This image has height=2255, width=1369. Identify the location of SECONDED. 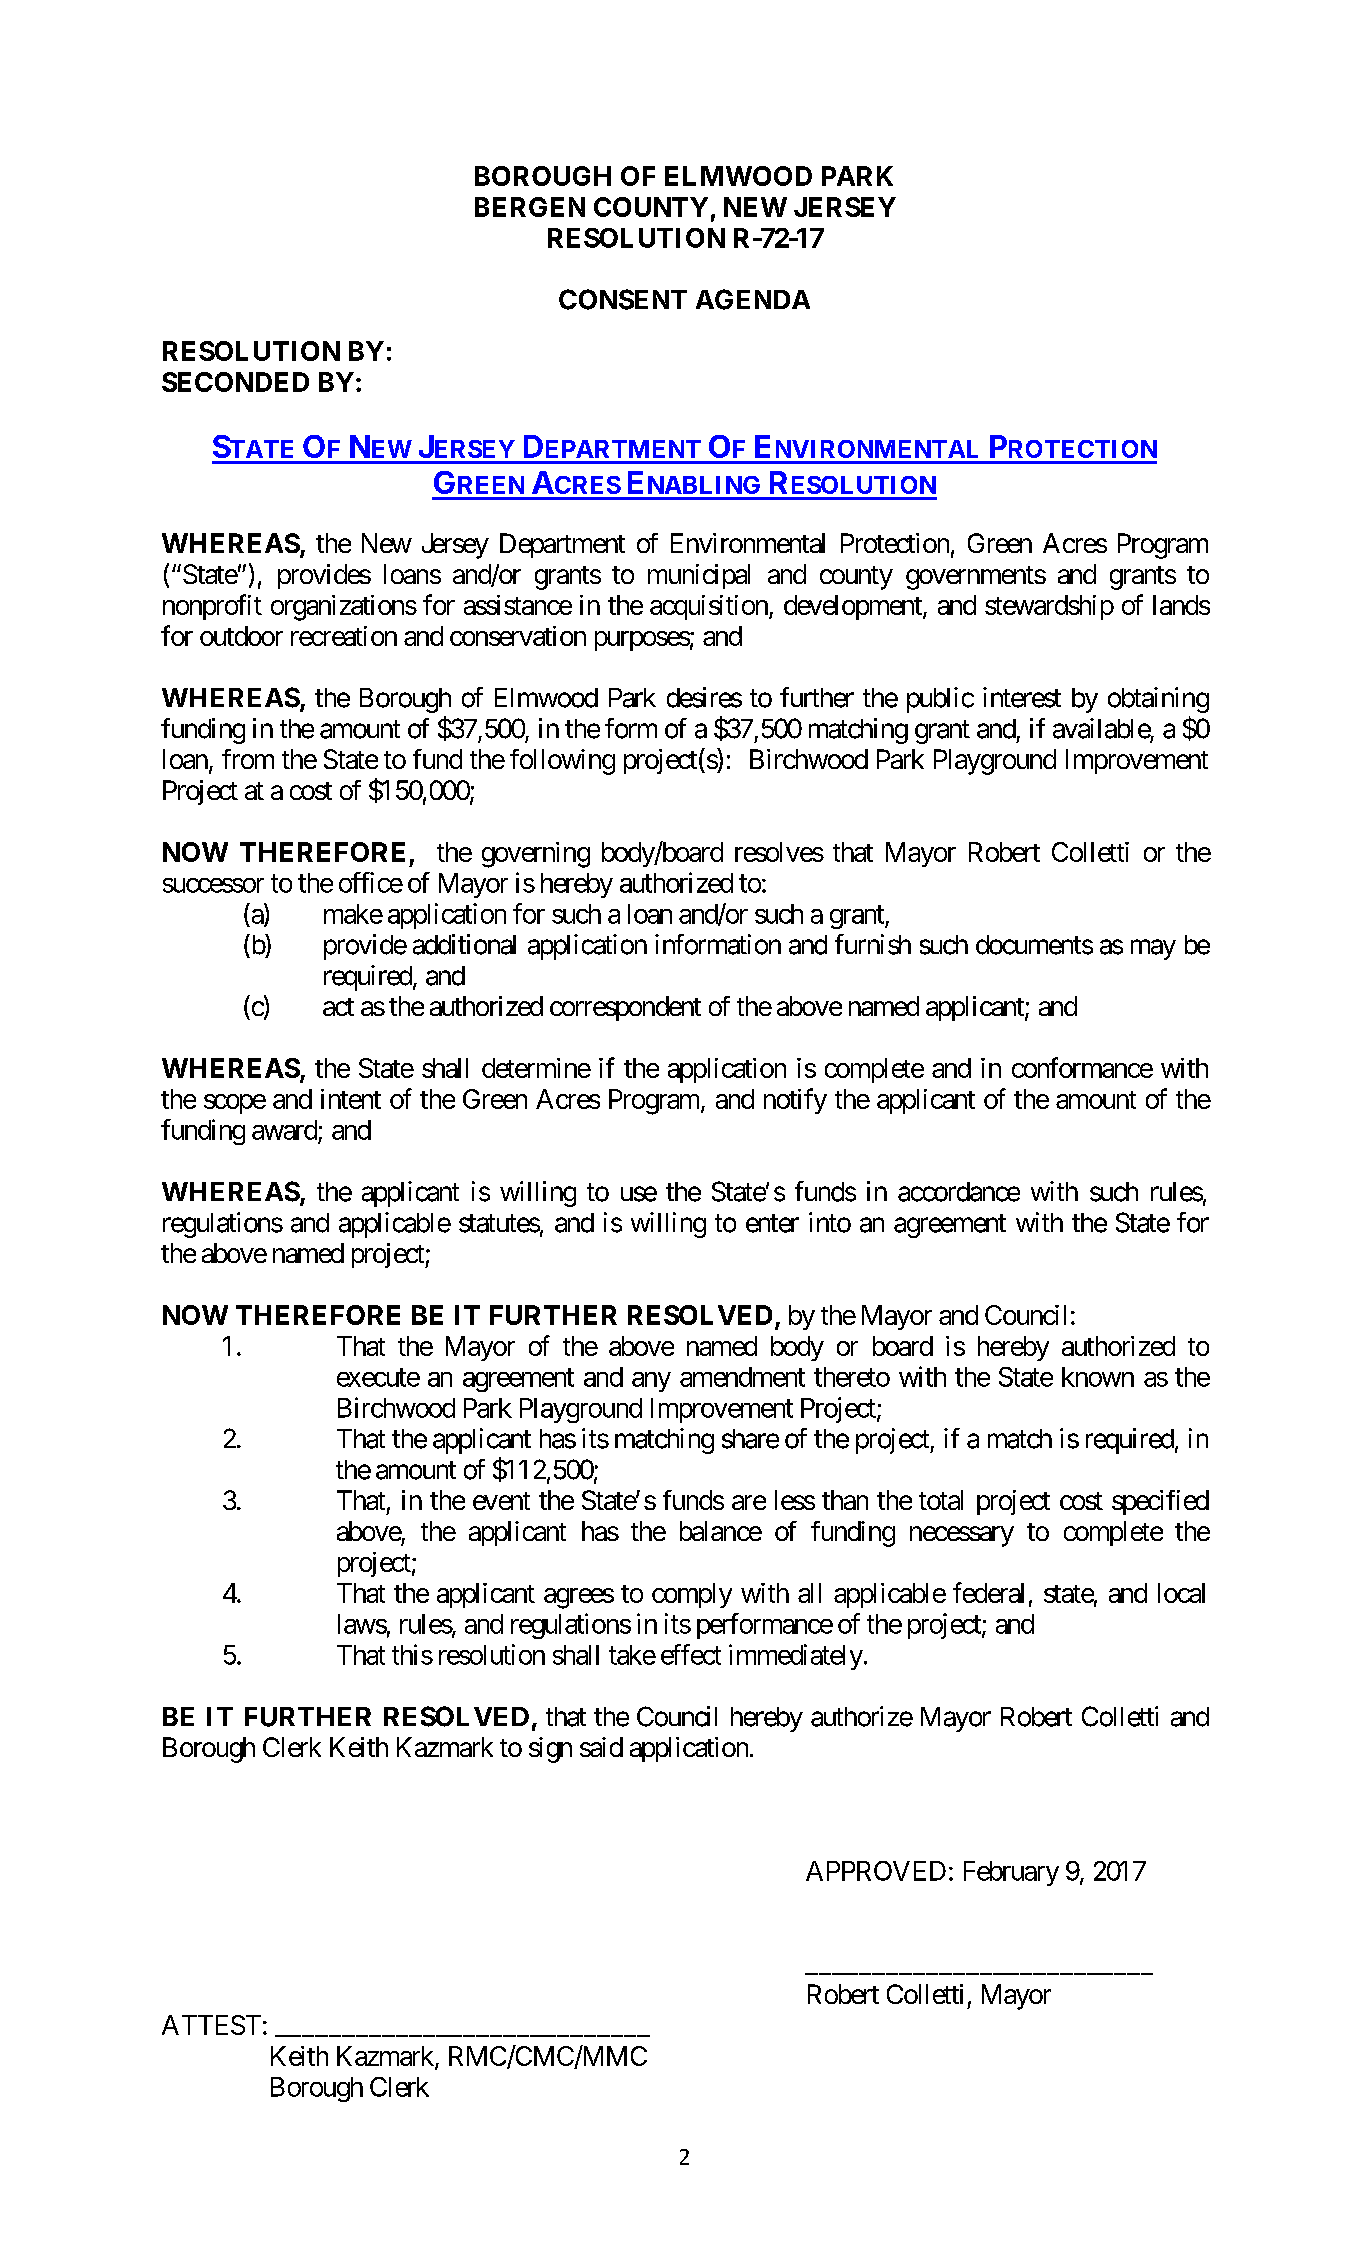
(235, 382).
